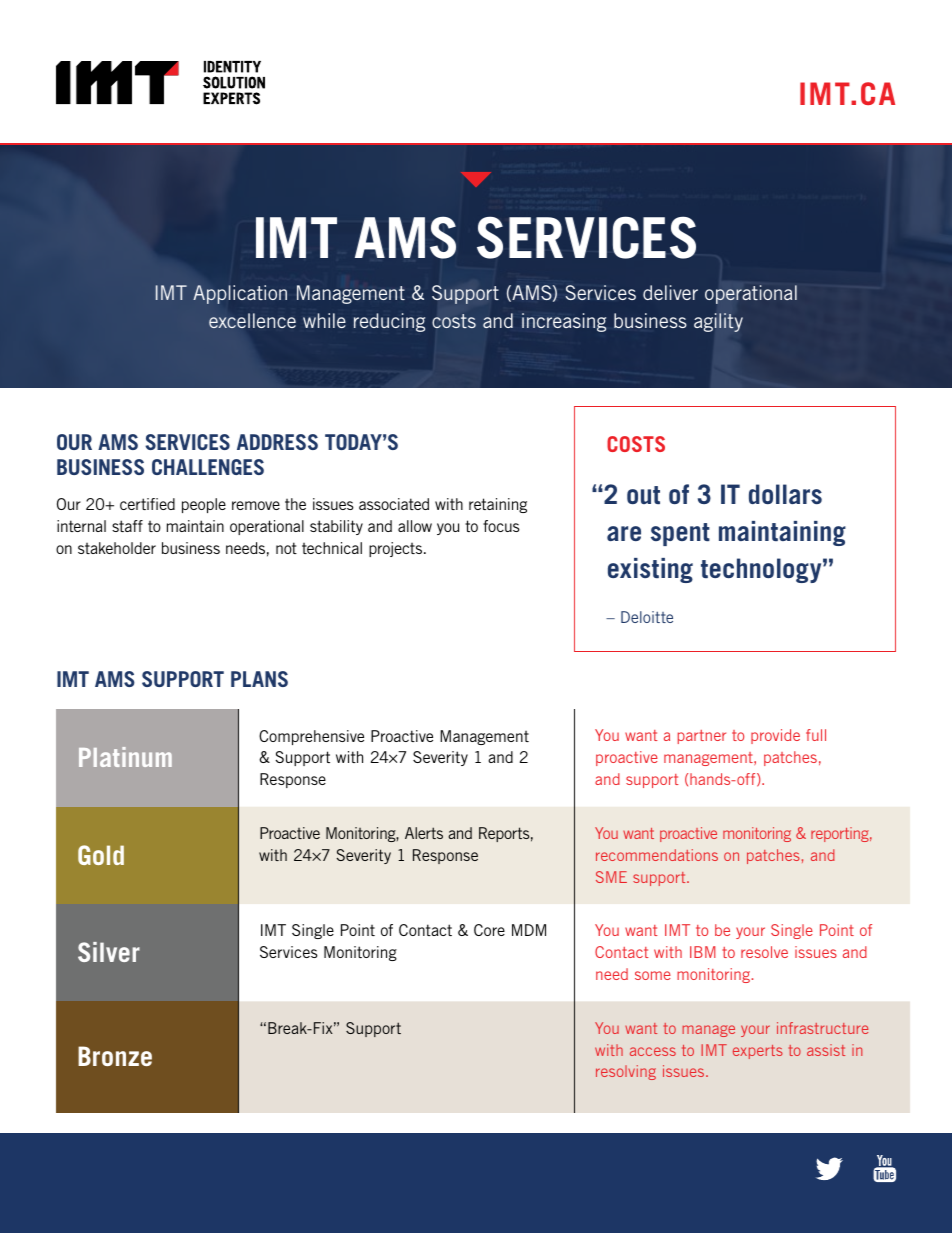  I want to click on Application, so click(240, 294).
